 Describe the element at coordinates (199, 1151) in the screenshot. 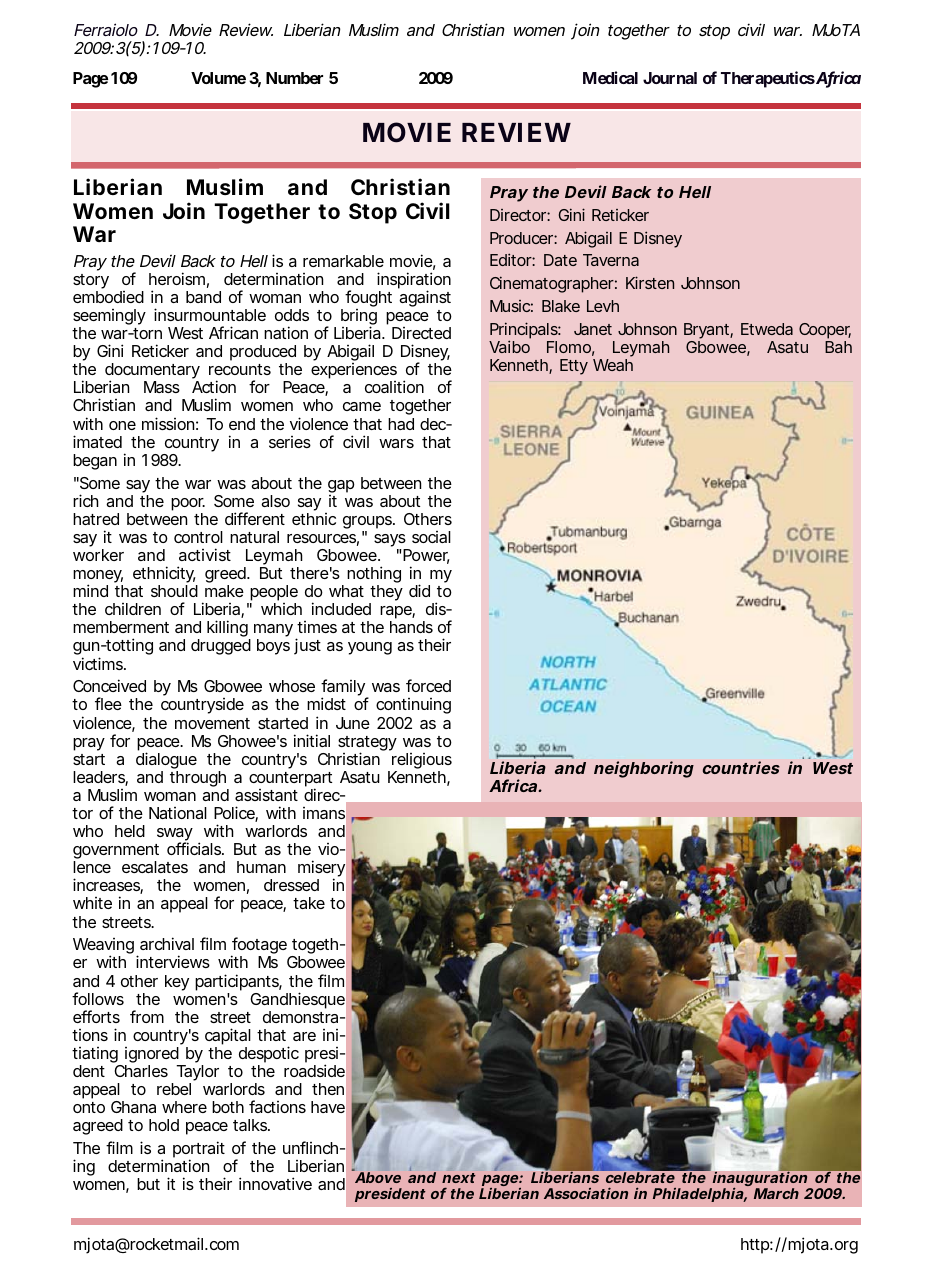

I see `portrait` at that location.
